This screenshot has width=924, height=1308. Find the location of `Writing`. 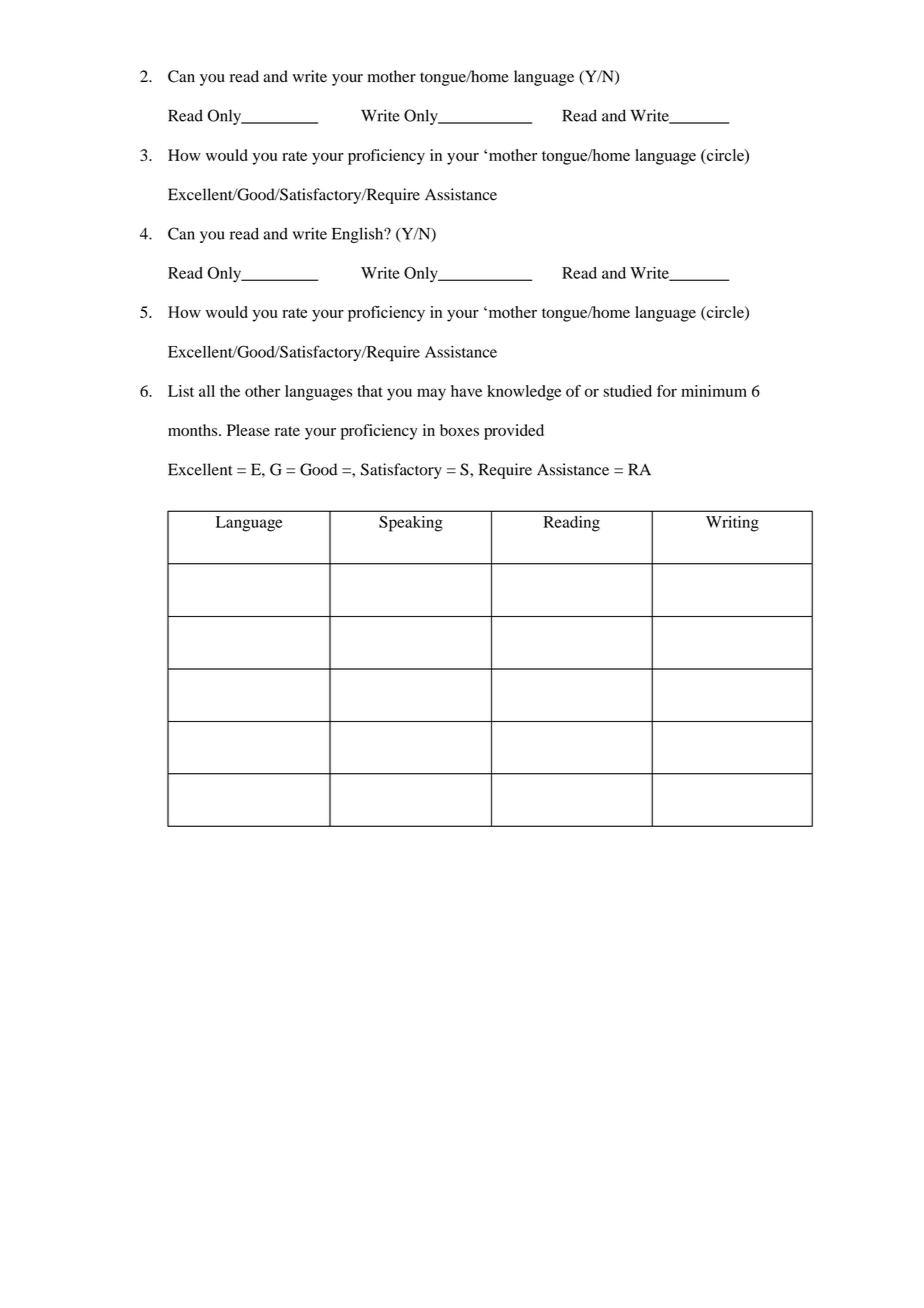

Writing is located at coordinates (732, 524).
